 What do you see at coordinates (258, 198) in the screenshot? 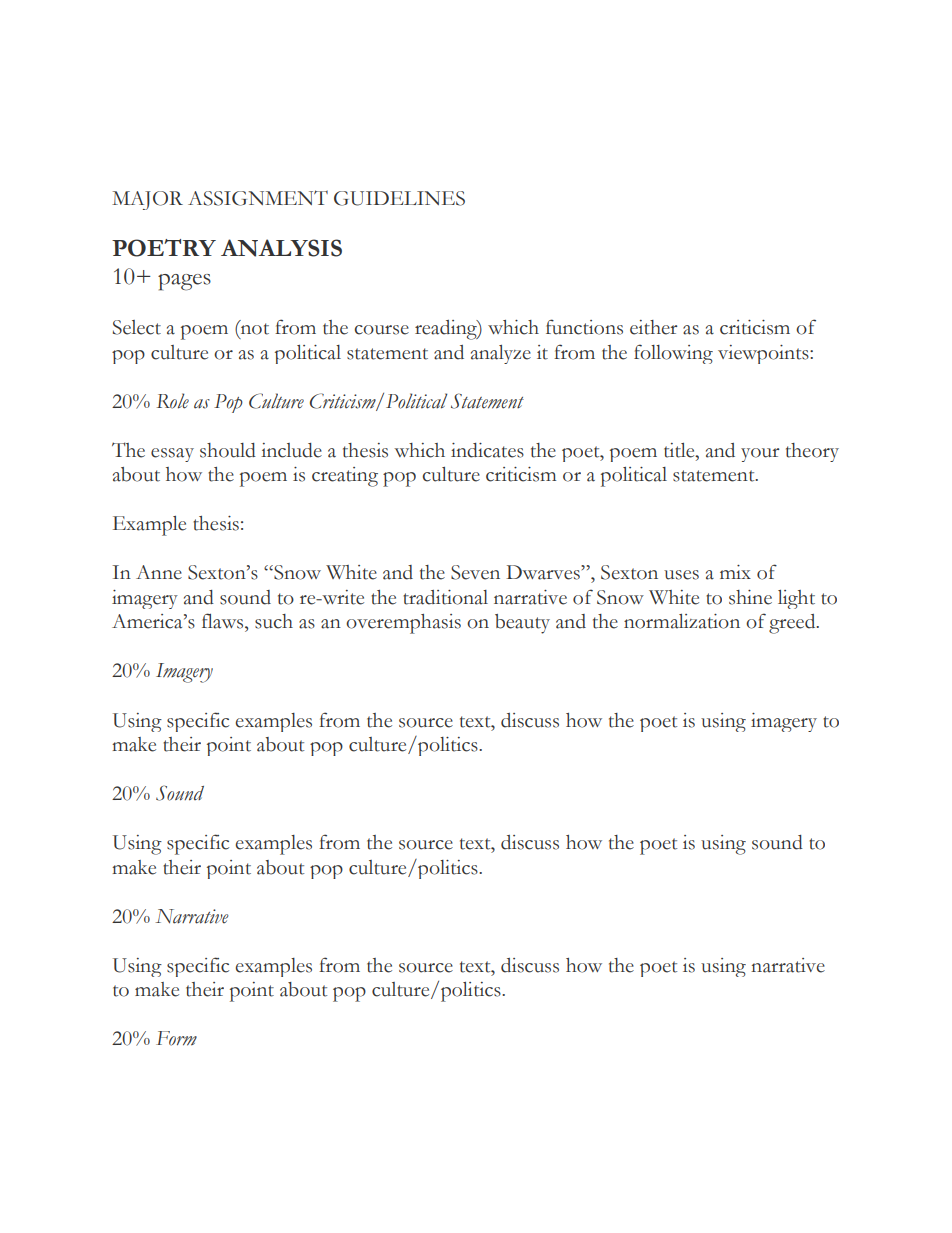
I see `ASSIGNMENT` at bounding box center [258, 198].
